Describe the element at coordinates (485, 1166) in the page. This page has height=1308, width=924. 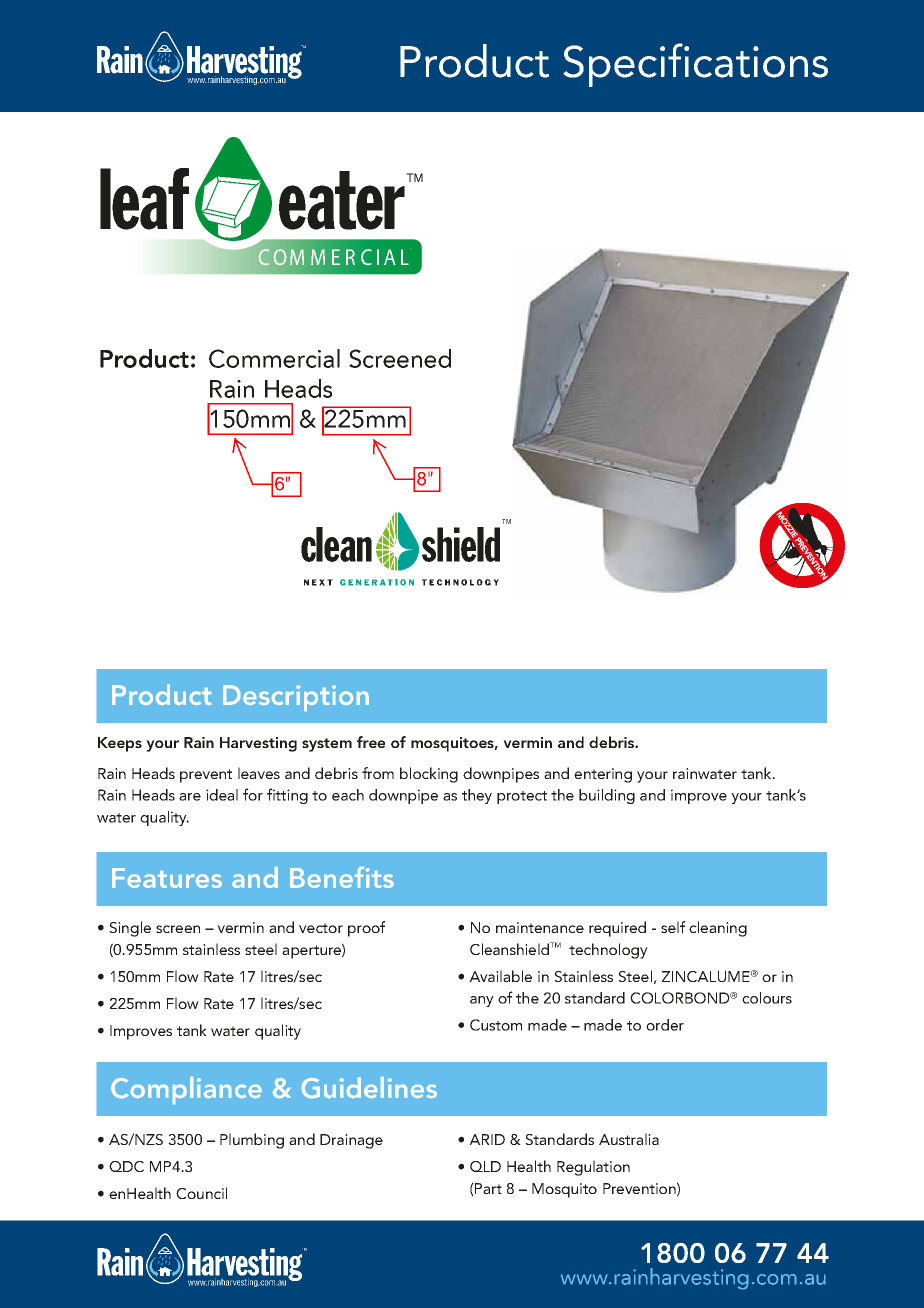
I see `QLD` at that location.
